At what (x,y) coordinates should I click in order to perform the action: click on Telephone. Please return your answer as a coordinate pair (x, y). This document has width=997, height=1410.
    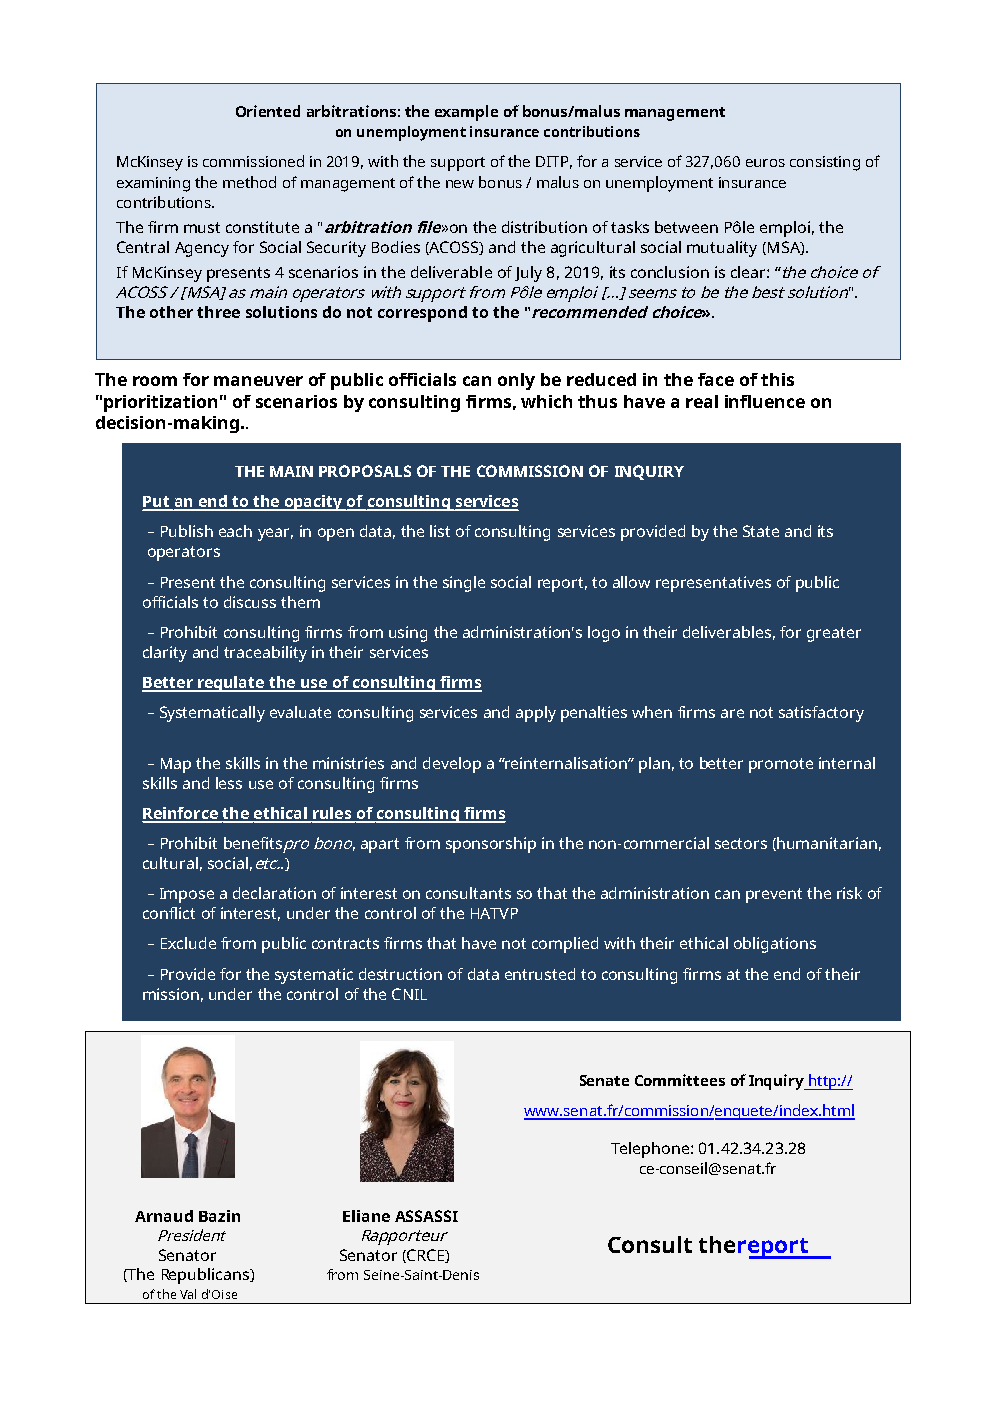
    Looking at the image, I should click on (650, 1150).
